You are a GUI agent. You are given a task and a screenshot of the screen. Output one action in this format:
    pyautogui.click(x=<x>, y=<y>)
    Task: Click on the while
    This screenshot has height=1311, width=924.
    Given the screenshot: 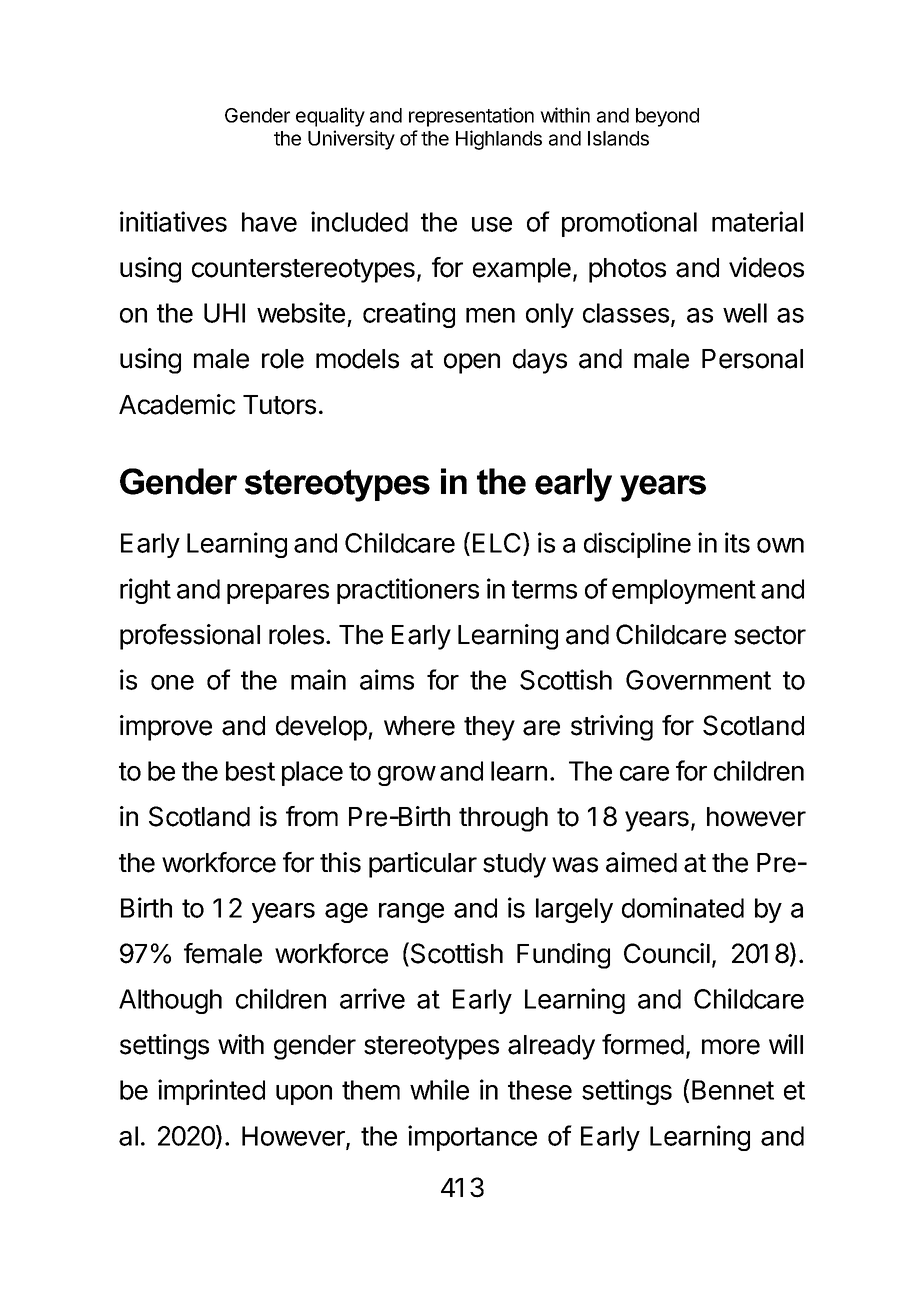 What is the action you would take?
    pyautogui.click(x=439, y=1089)
